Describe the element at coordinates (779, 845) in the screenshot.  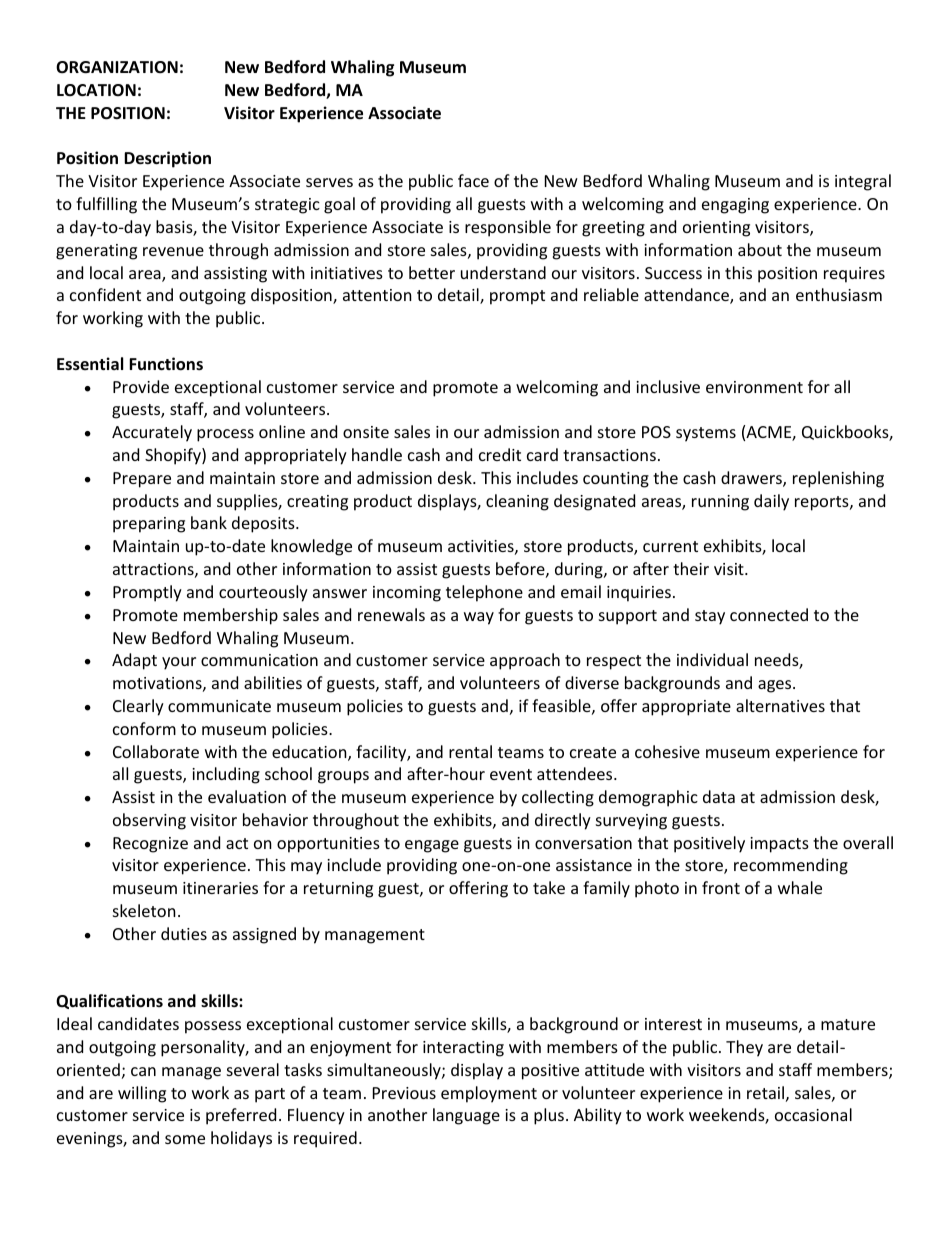
I see `impacts` at that location.
